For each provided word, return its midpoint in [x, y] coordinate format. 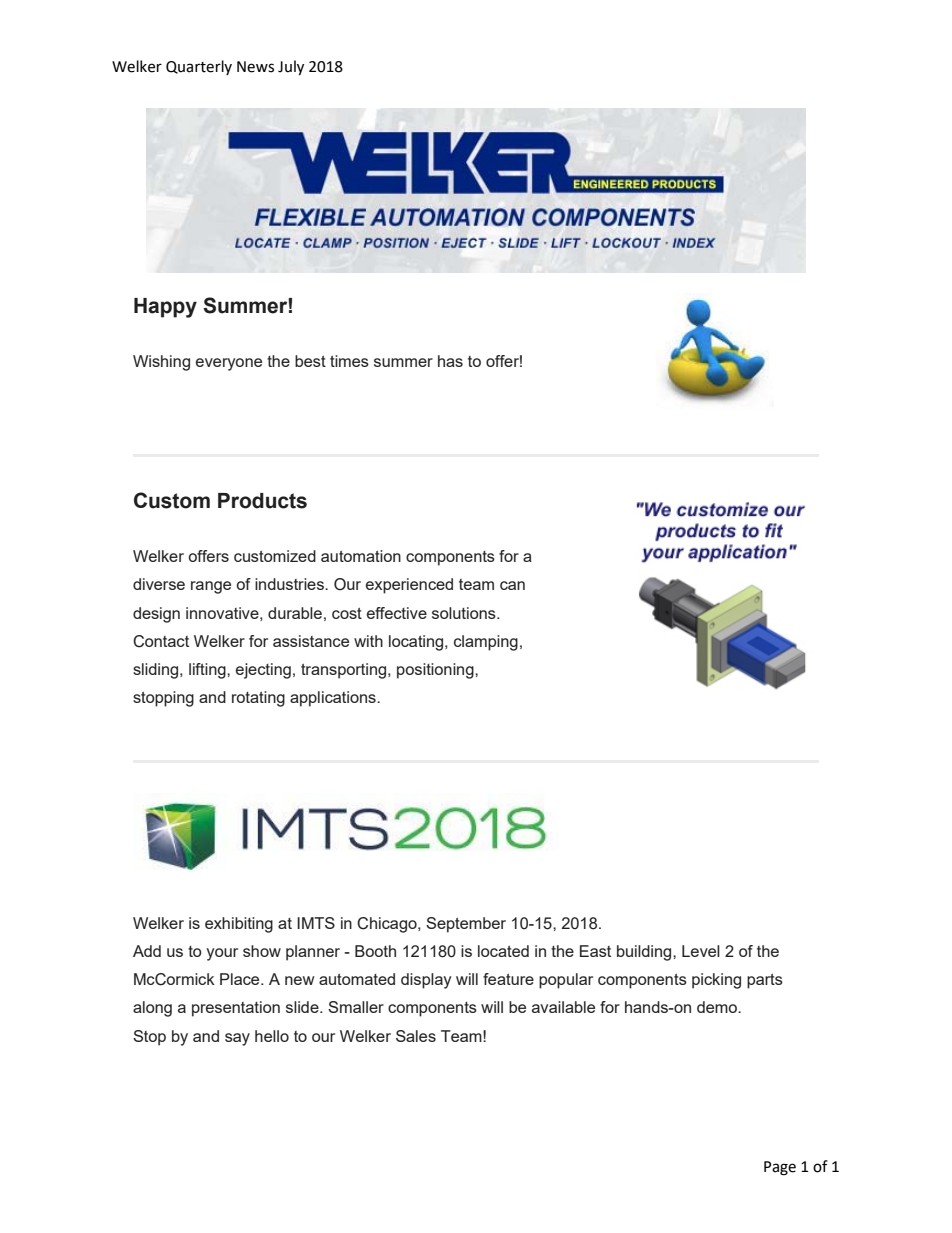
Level [701, 951]
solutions [465, 613]
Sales [416, 1036]
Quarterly [199, 67]
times [349, 361]
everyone [229, 364]
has [450, 361]
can [512, 585]
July [291, 67]
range [211, 587]
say [237, 1039]
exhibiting [239, 925]
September [466, 925]
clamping [486, 643]
